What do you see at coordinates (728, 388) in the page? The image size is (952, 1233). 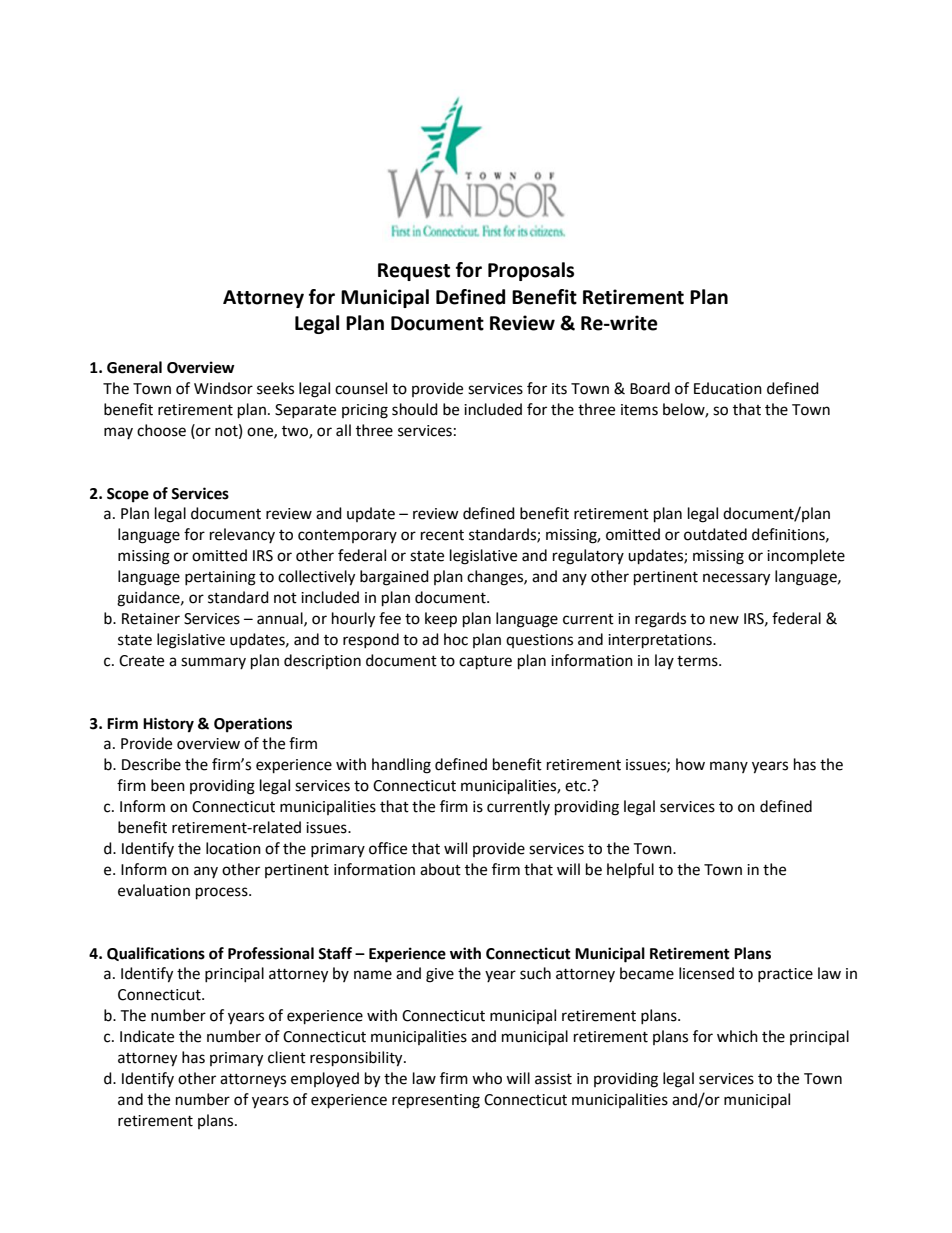 I see `Education` at bounding box center [728, 388].
